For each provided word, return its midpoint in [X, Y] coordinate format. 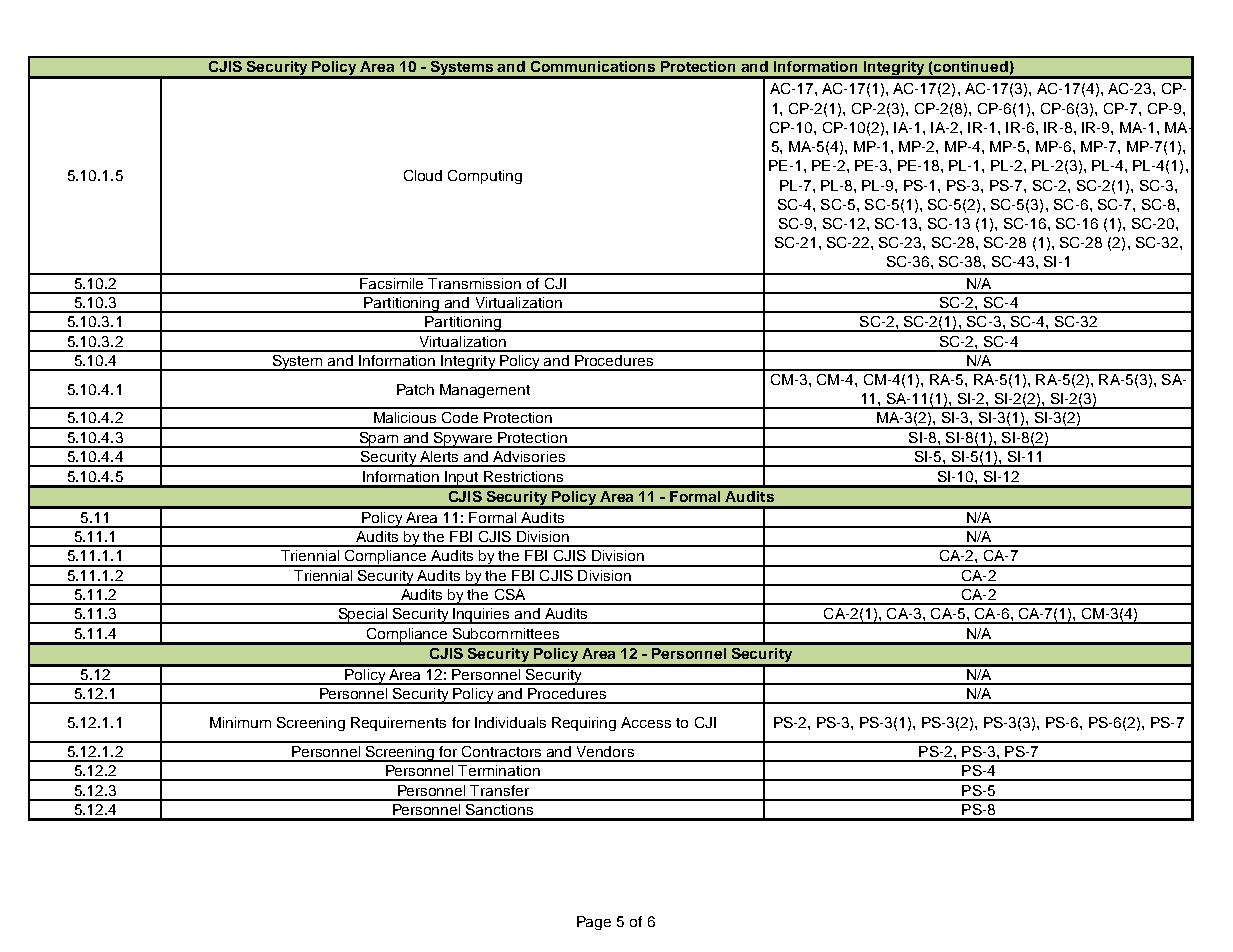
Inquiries [482, 616]
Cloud [423, 175]
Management [485, 391]
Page [594, 923]
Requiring [584, 724]
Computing [485, 177]
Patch [415, 389]
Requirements [398, 724]
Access [646, 722]
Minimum [240, 722]
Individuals [510, 722]
